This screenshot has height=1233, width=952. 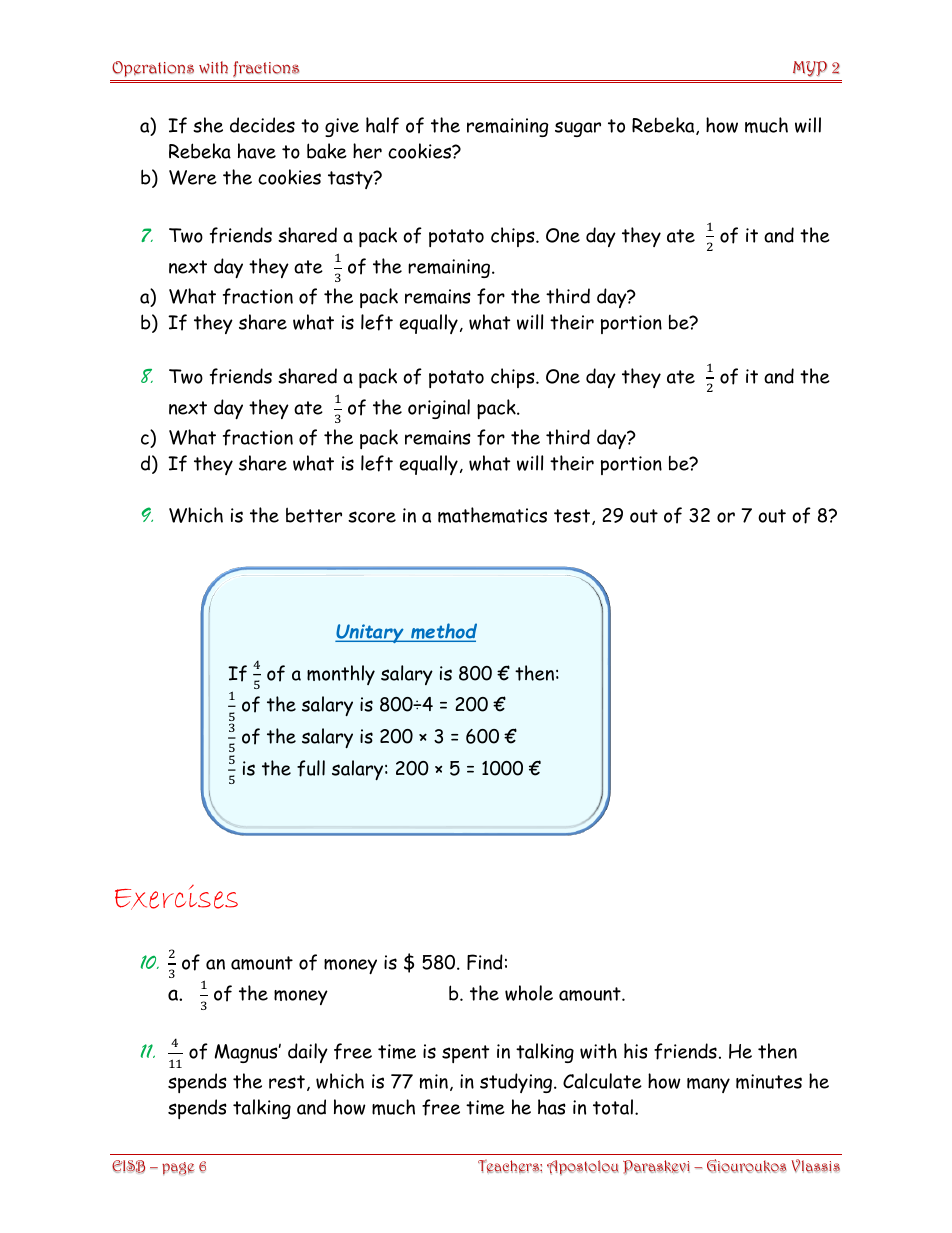 What do you see at coordinates (572, 516) in the screenshot?
I see `test` at bounding box center [572, 516].
